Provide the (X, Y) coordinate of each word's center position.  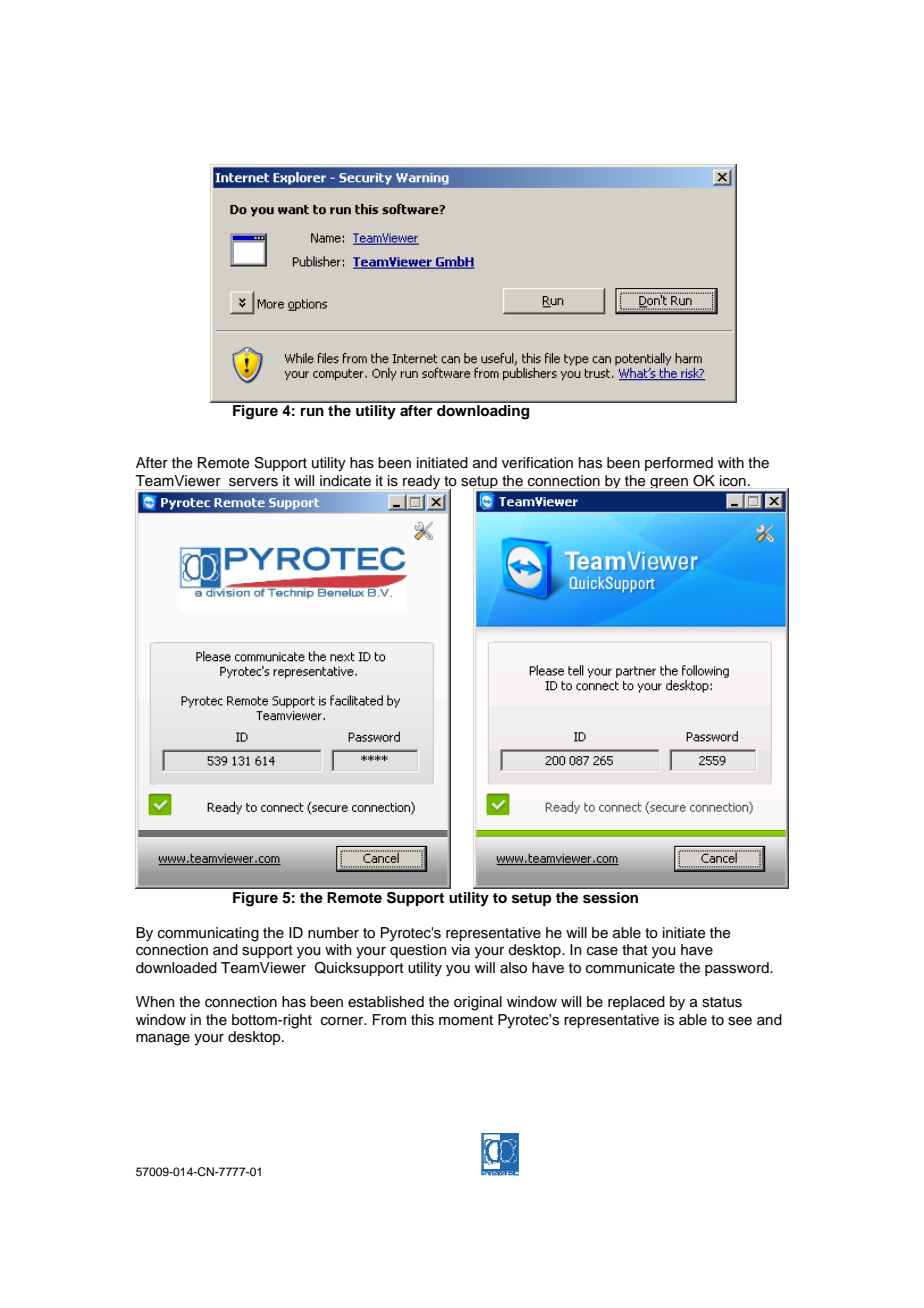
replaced (636, 1003)
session (610, 898)
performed (679, 464)
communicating (208, 934)
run (312, 411)
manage (163, 1040)
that (635, 949)
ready (421, 482)
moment (466, 1020)
